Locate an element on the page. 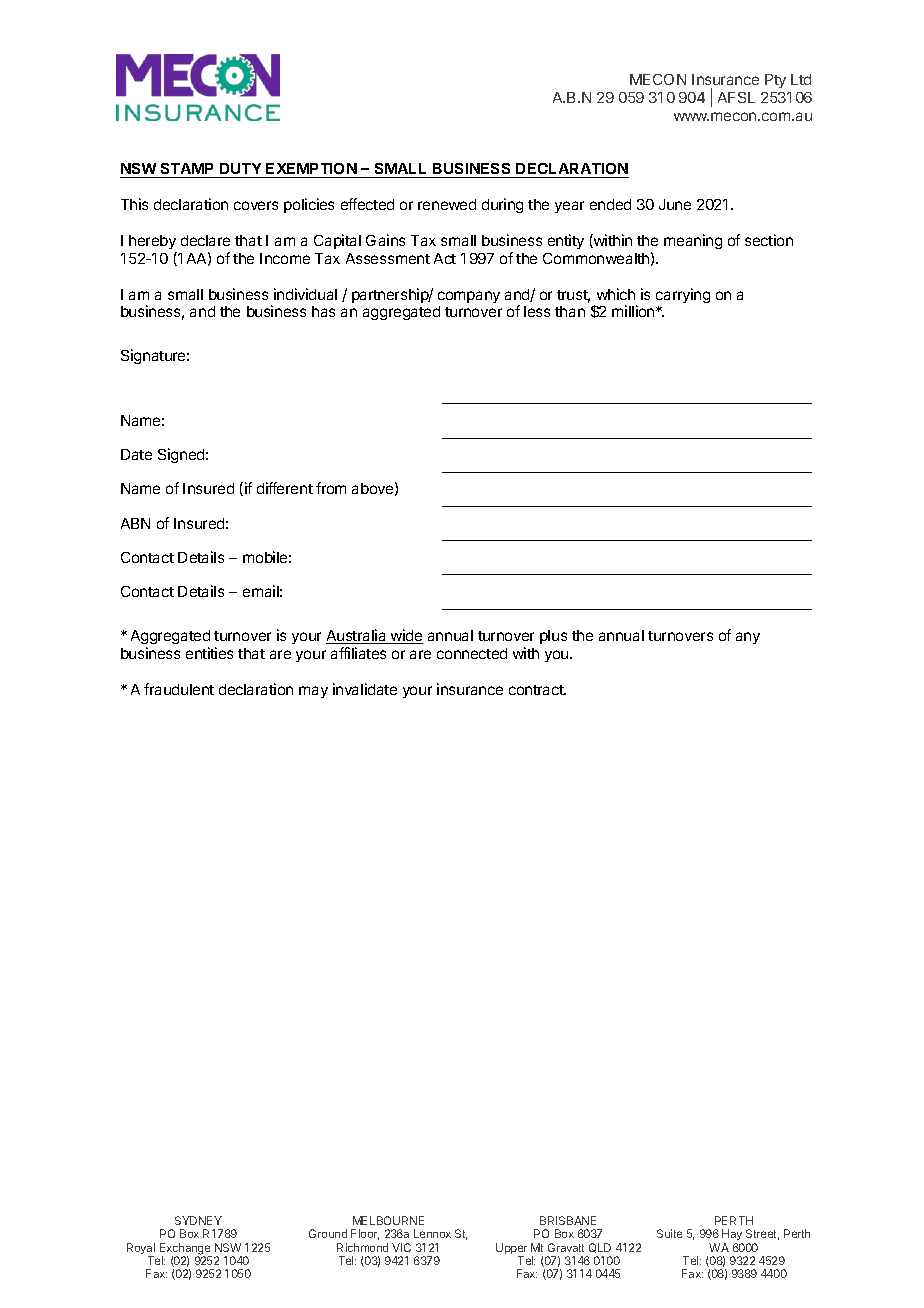  entities is located at coordinates (209, 653).
